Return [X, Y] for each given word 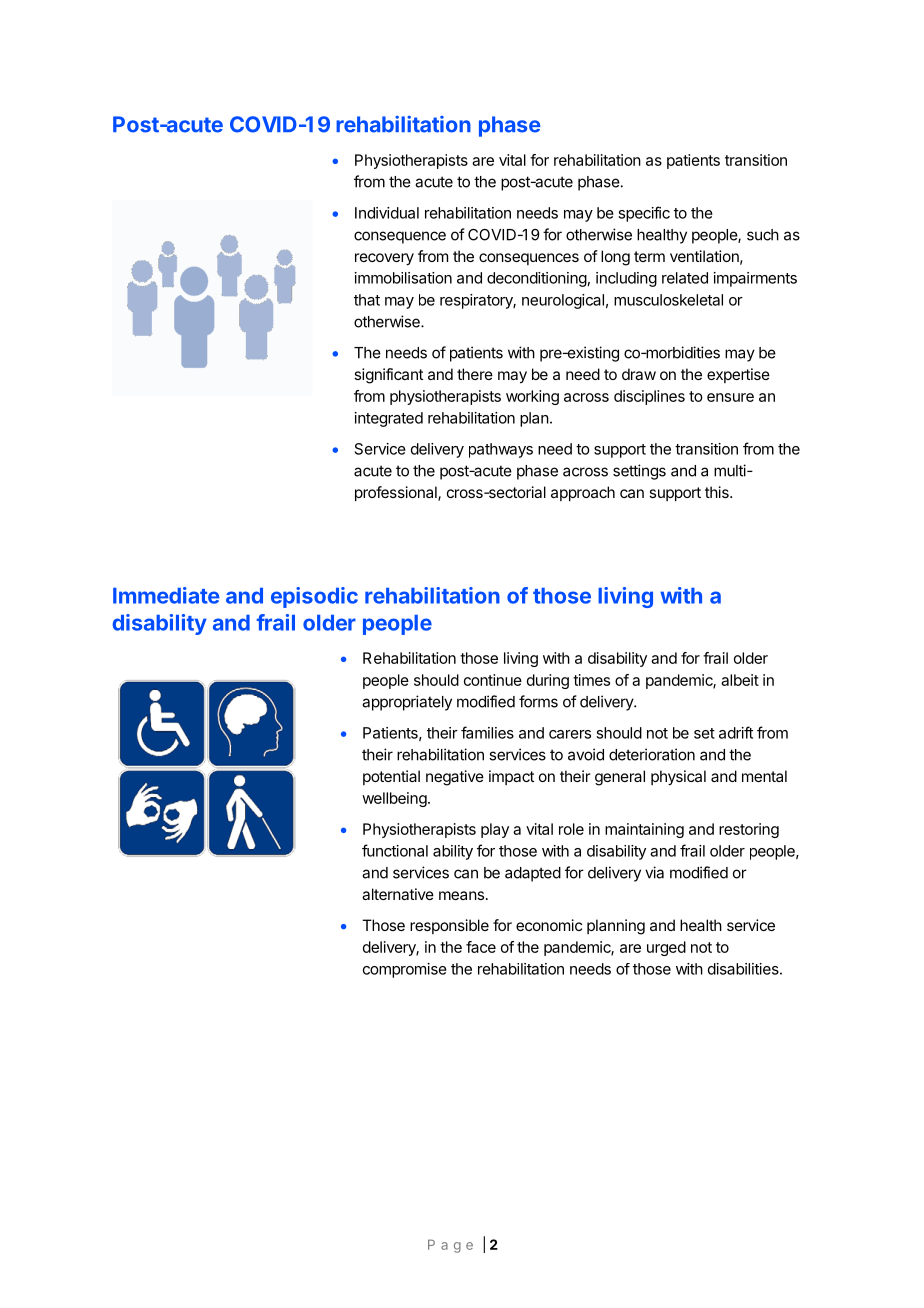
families [487, 732]
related [685, 278]
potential [391, 777]
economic [549, 925]
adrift [736, 732]
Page [450, 1246]
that [367, 300]
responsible [449, 926]
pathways [501, 450]
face [481, 947]
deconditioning [537, 279]
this [718, 492]
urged [666, 948]
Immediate [166, 595]
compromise [405, 970]
